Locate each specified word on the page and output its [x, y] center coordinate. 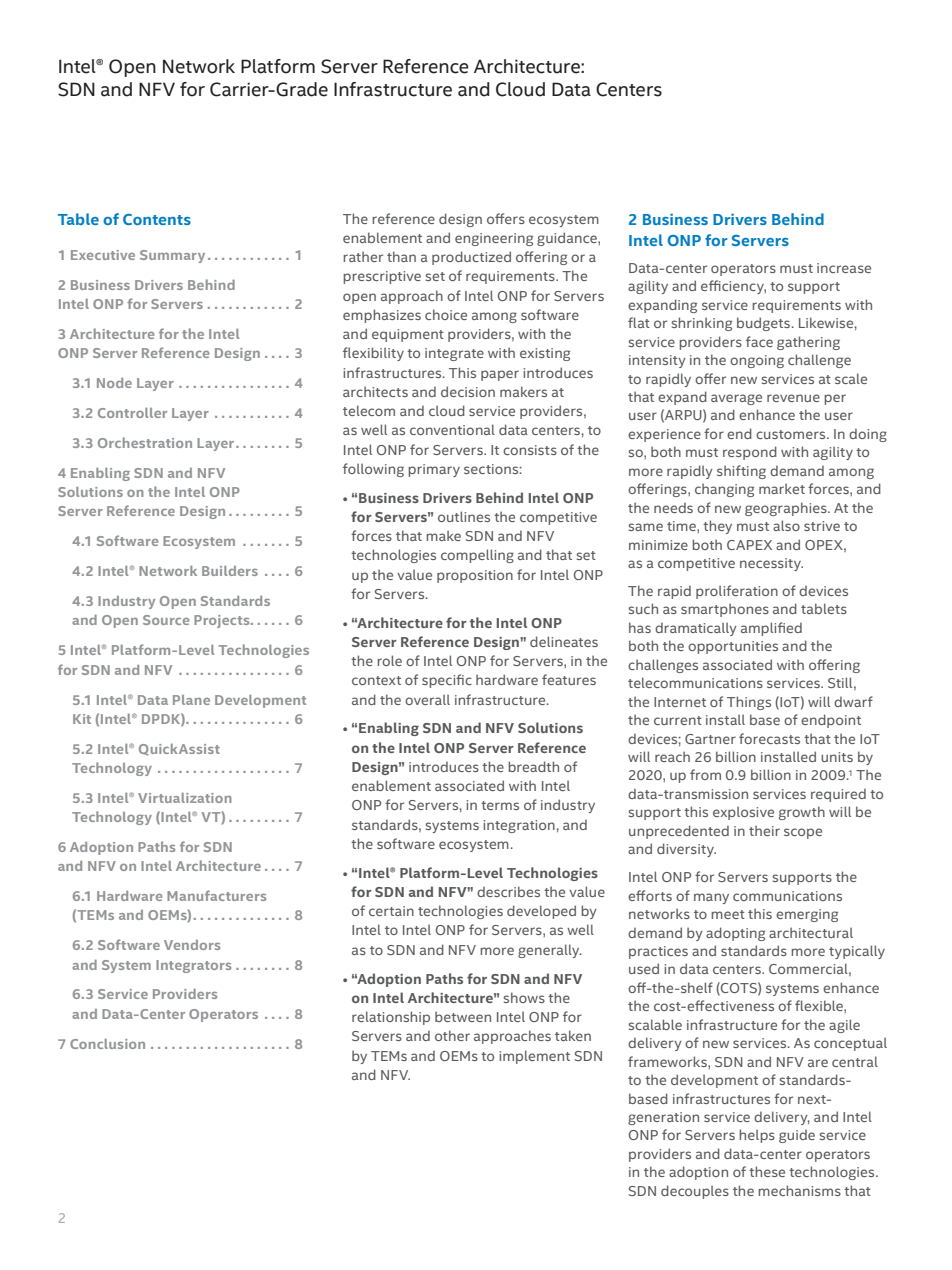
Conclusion [107, 1044]
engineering [494, 239]
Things [749, 703]
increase [844, 268]
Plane [191, 700]
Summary [172, 256]
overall [427, 699]
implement [534, 1057]
